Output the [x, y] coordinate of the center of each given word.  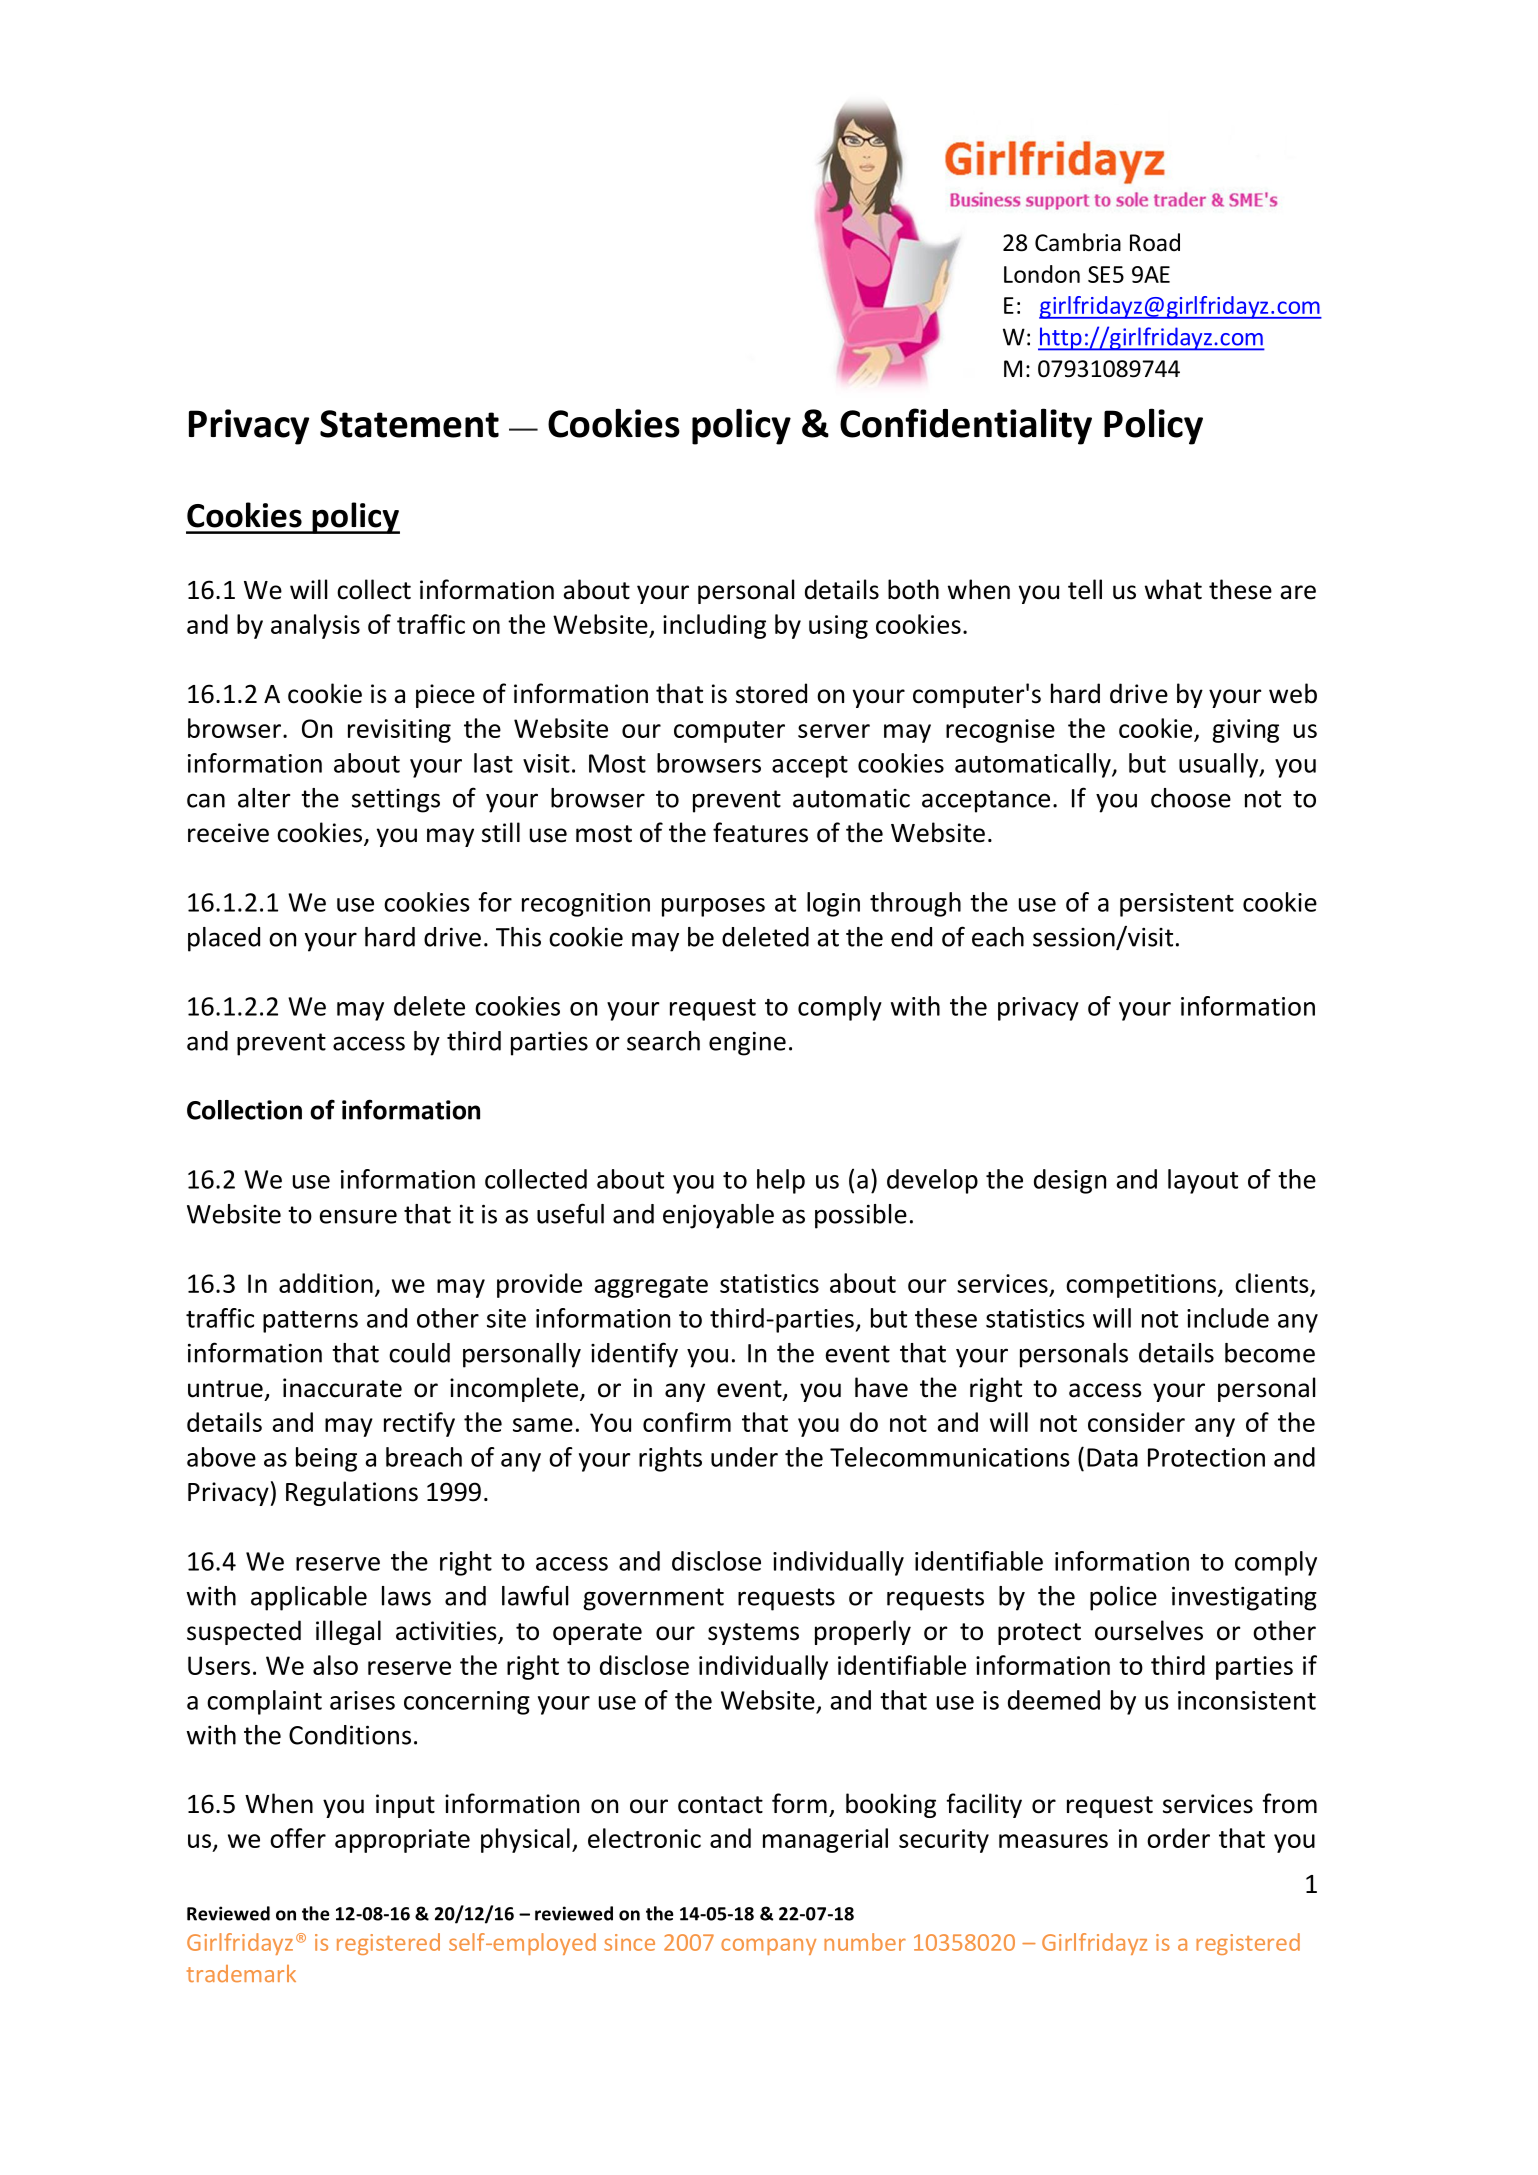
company [768, 1946]
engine [747, 1043]
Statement [409, 424]
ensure [358, 1216]
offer [298, 1838]
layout [1203, 1181]
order [1178, 1838]
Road [1155, 242]
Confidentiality [966, 426]
